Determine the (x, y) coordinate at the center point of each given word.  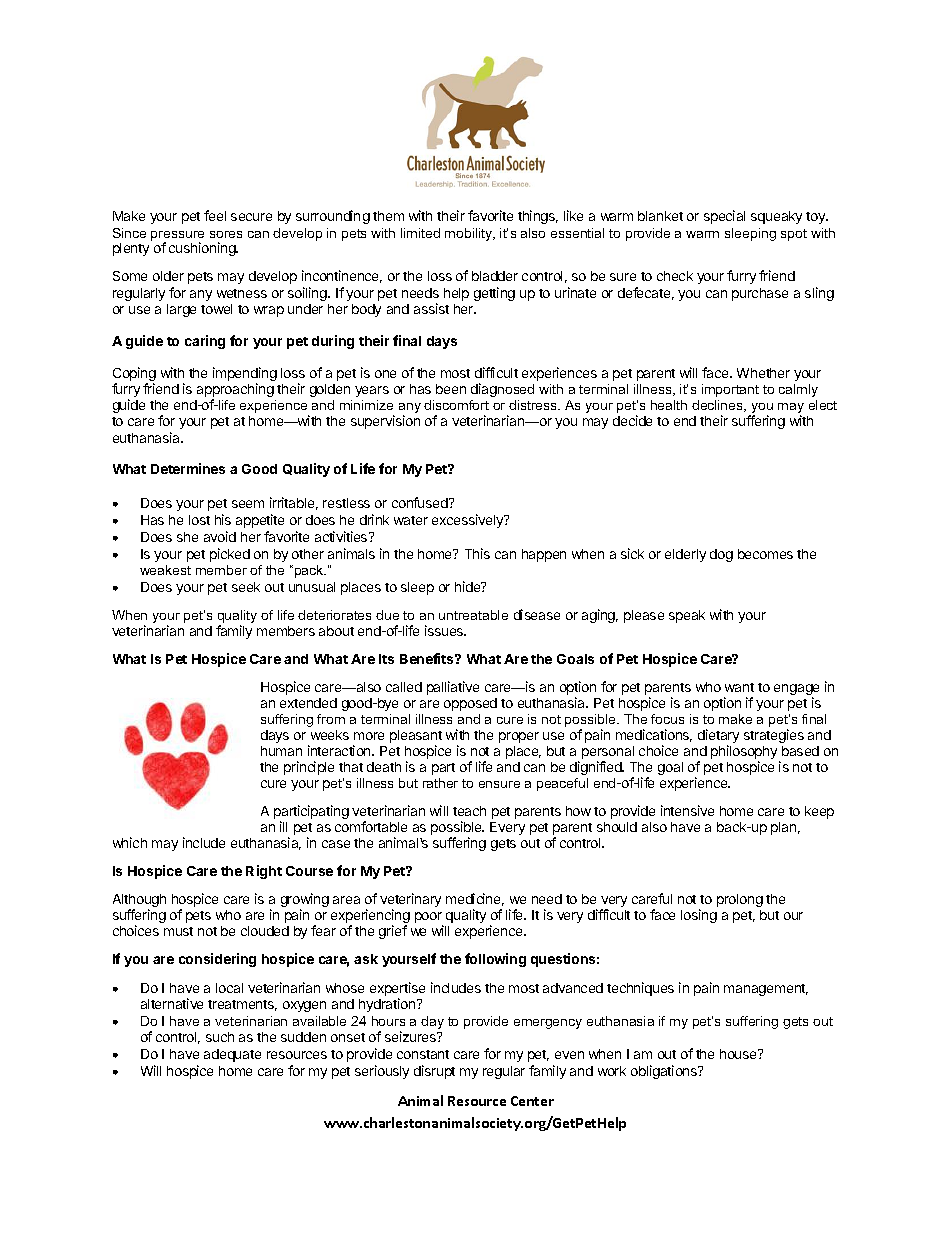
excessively (469, 521)
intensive (687, 810)
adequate (232, 1055)
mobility (470, 234)
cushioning (203, 249)
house (739, 1054)
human (281, 751)
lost (199, 520)
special (724, 217)
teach (469, 811)
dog (721, 555)
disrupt (434, 1072)
